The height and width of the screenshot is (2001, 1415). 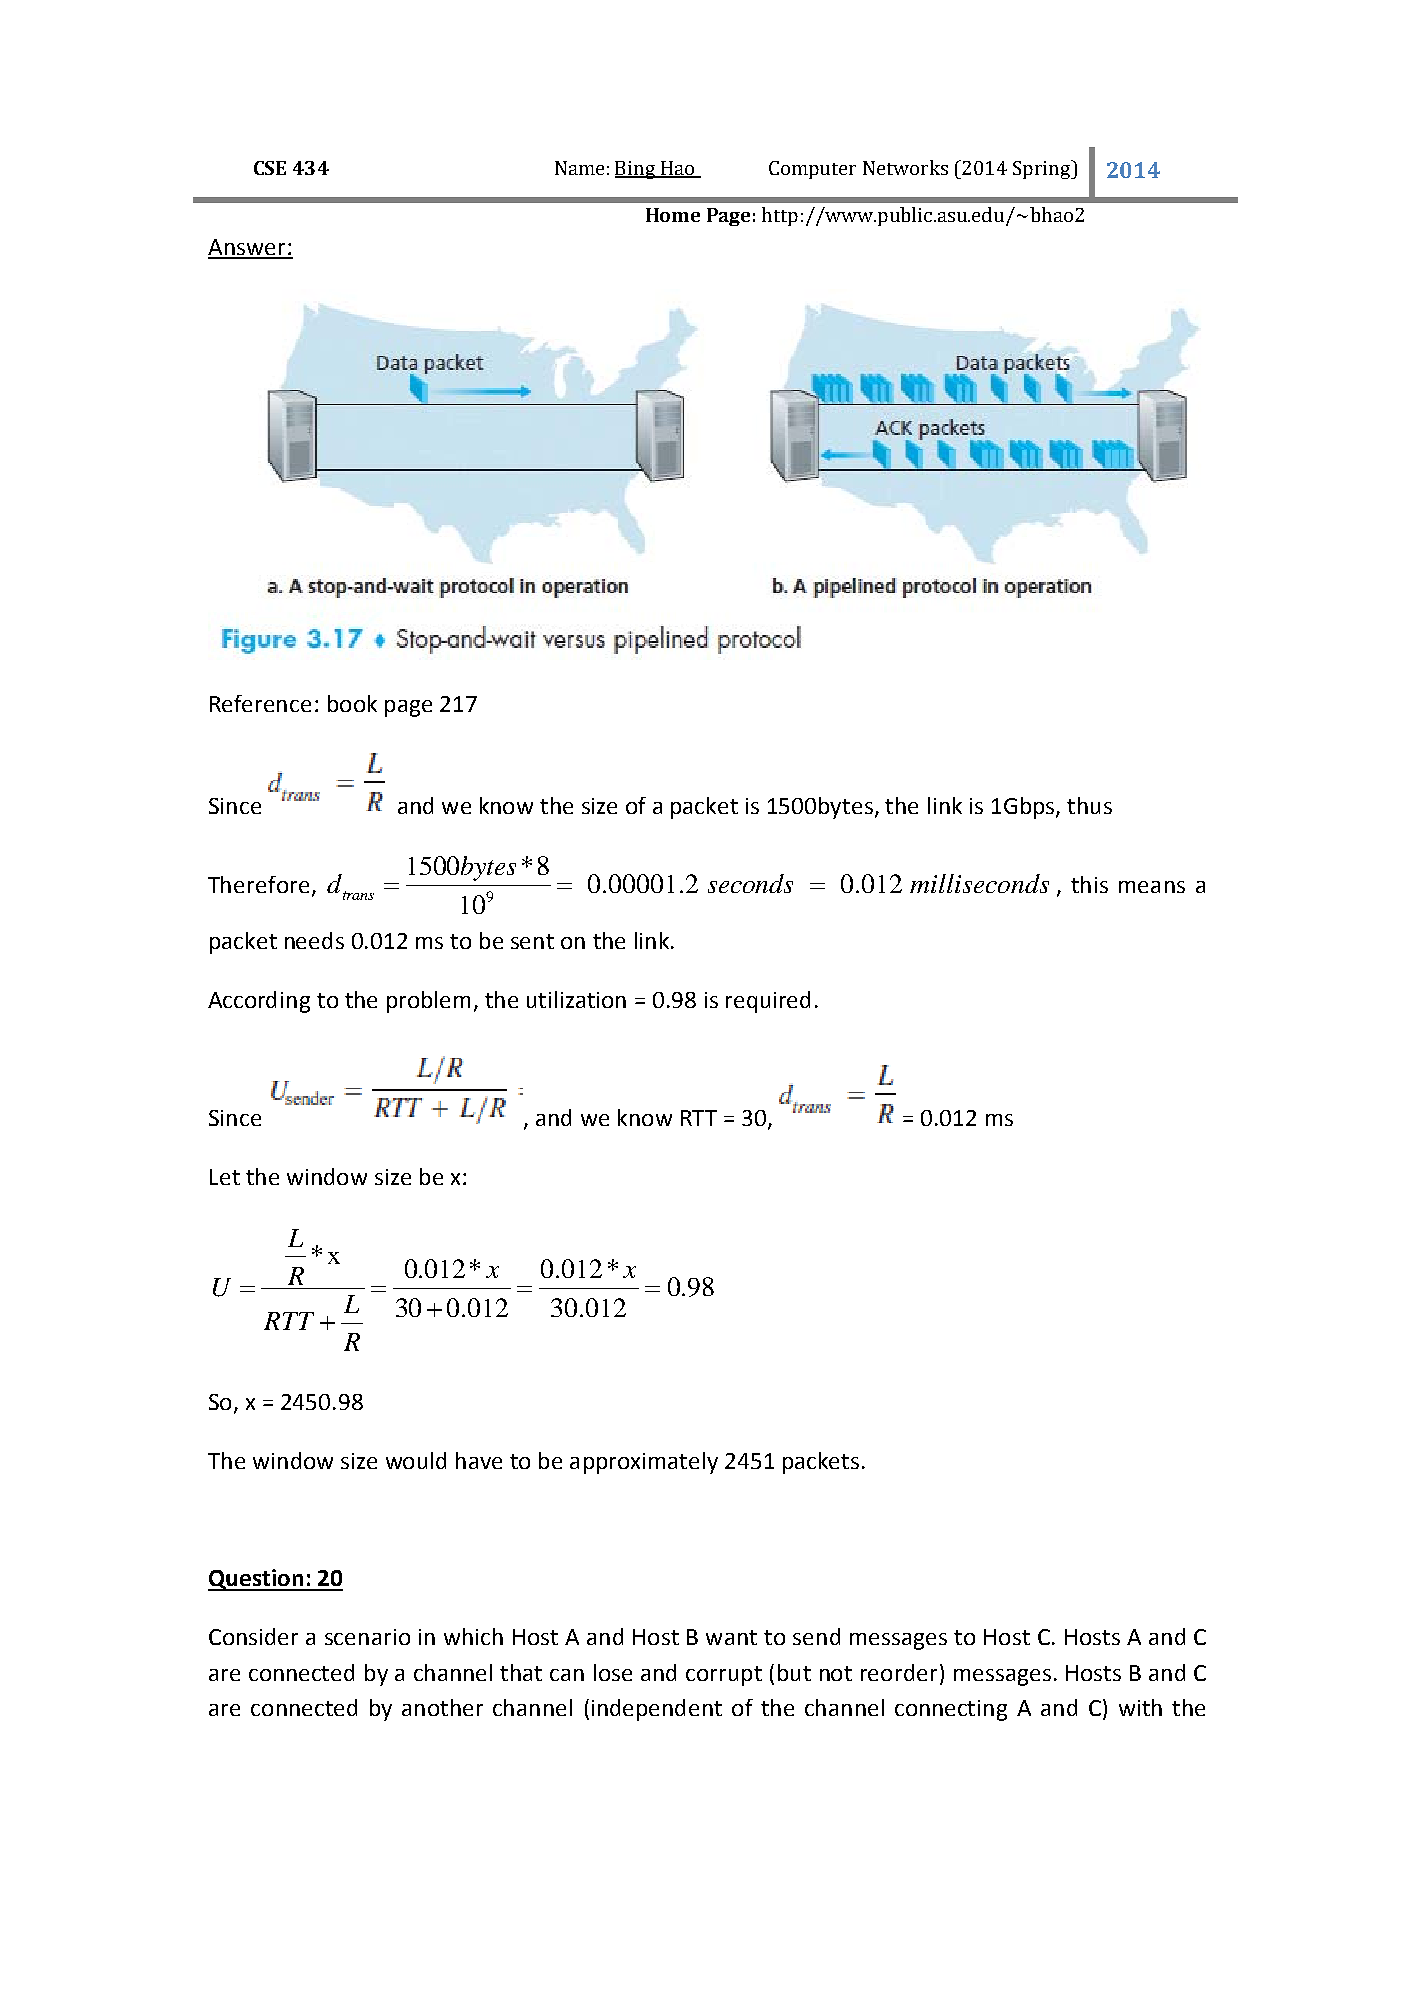 I want to click on corrupt, so click(x=724, y=1676).
